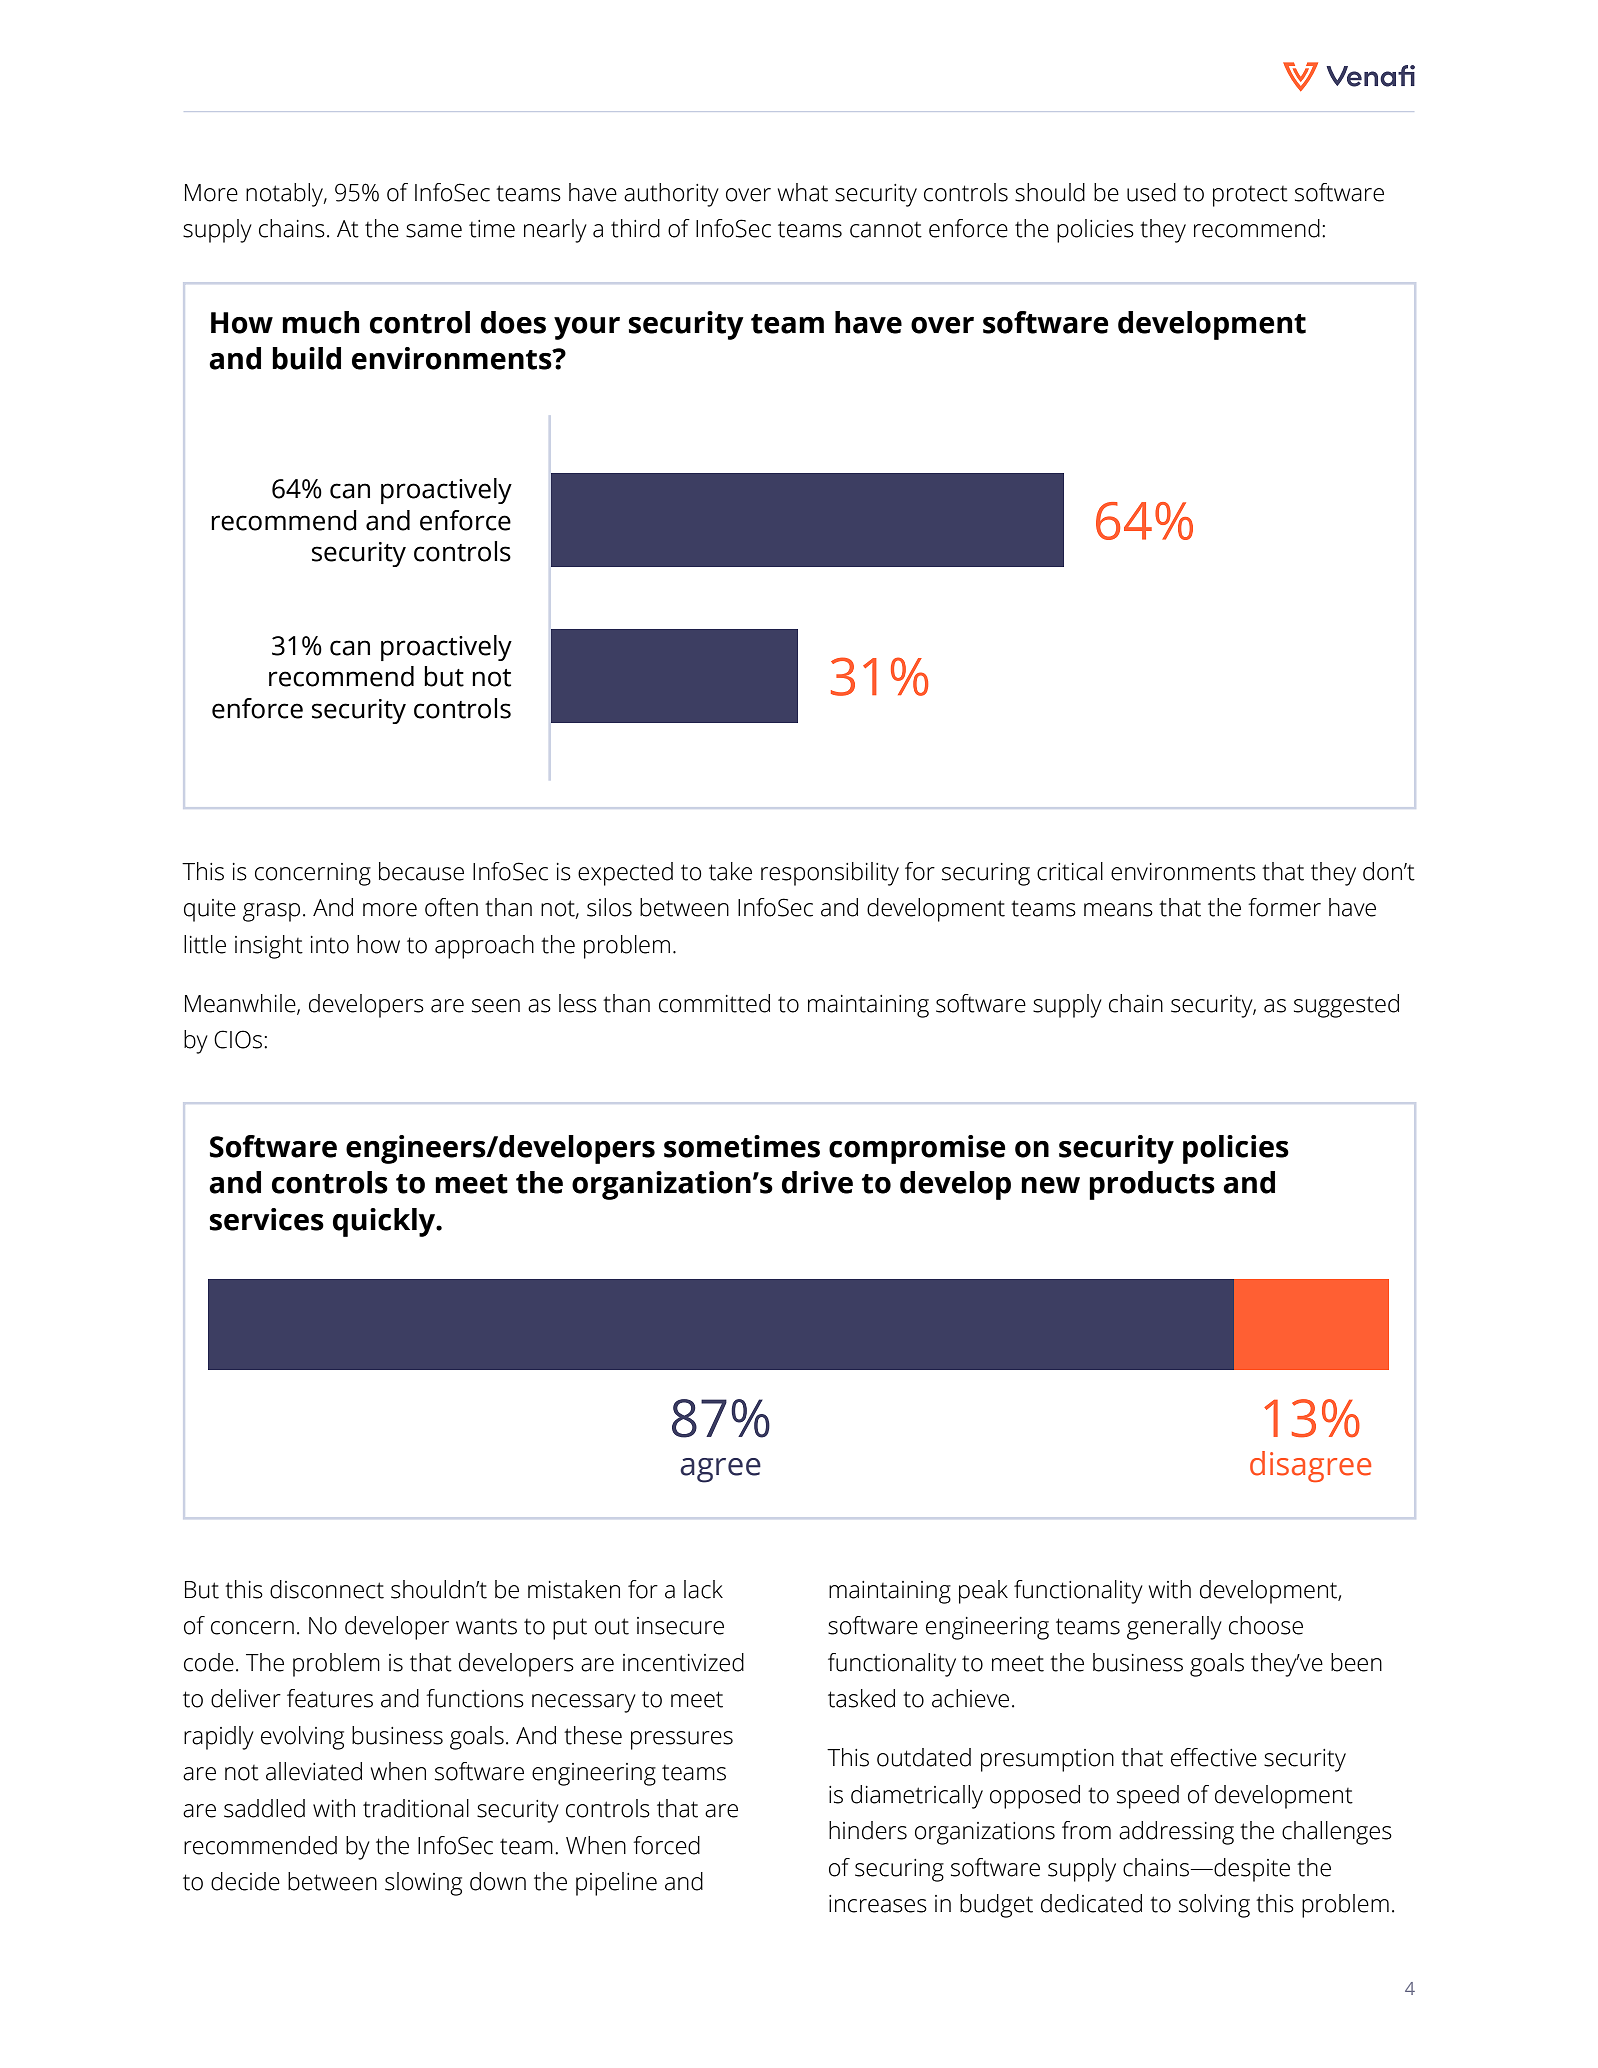 This screenshot has height=2068, width=1598. What do you see at coordinates (434, 231) in the screenshot?
I see `same` at bounding box center [434, 231].
